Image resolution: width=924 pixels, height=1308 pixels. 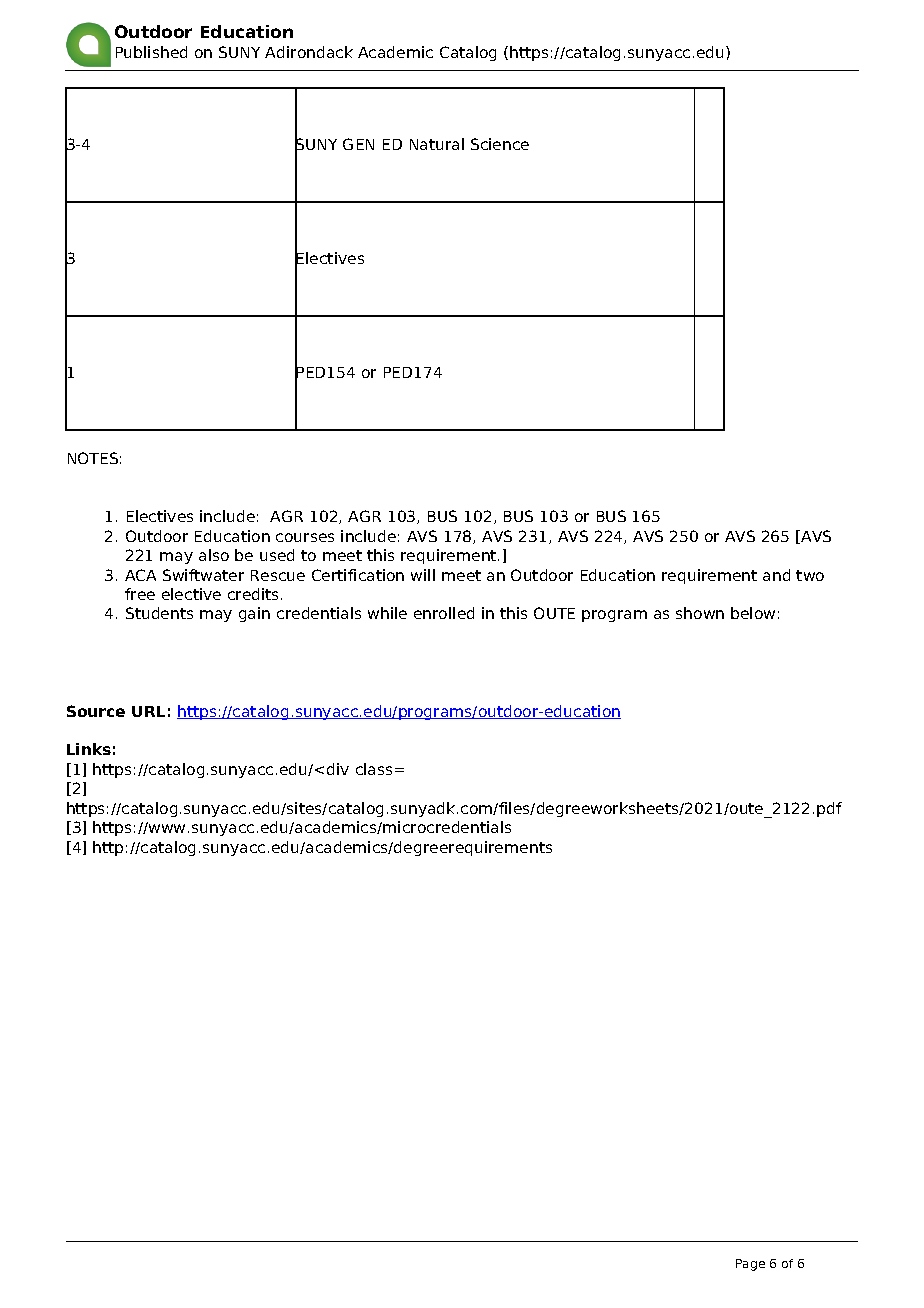 What do you see at coordinates (776, 575) in the screenshot?
I see `and` at bounding box center [776, 575].
